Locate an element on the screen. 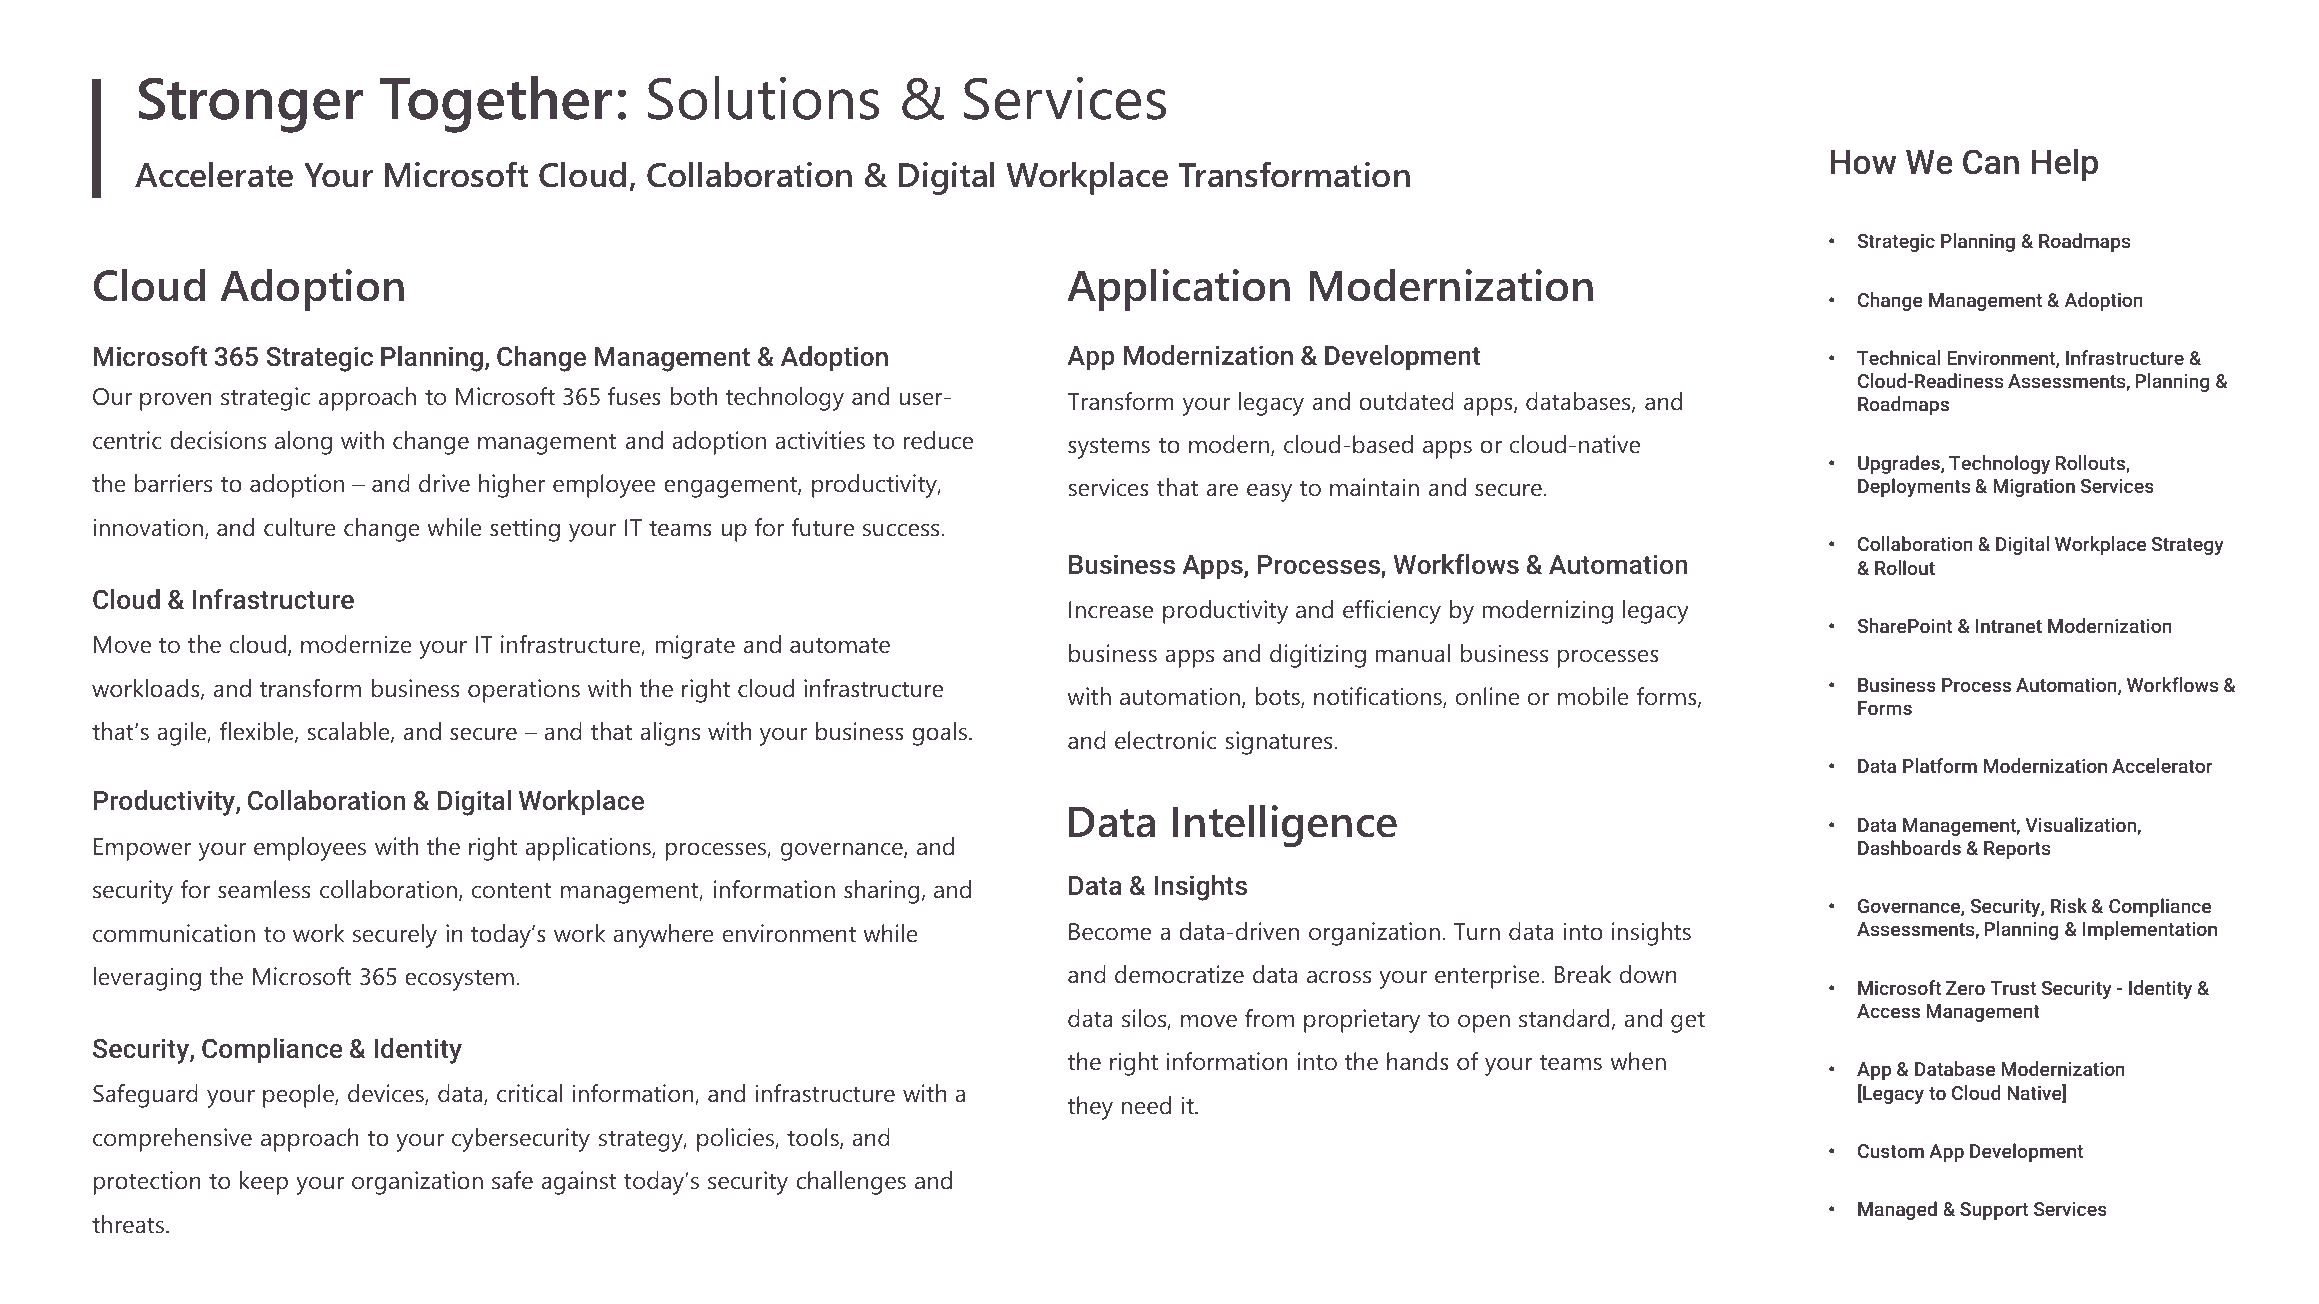 Image resolution: width=2319 pixels, height=1304 pixels. systems is located at coordinates (1109, 448).
